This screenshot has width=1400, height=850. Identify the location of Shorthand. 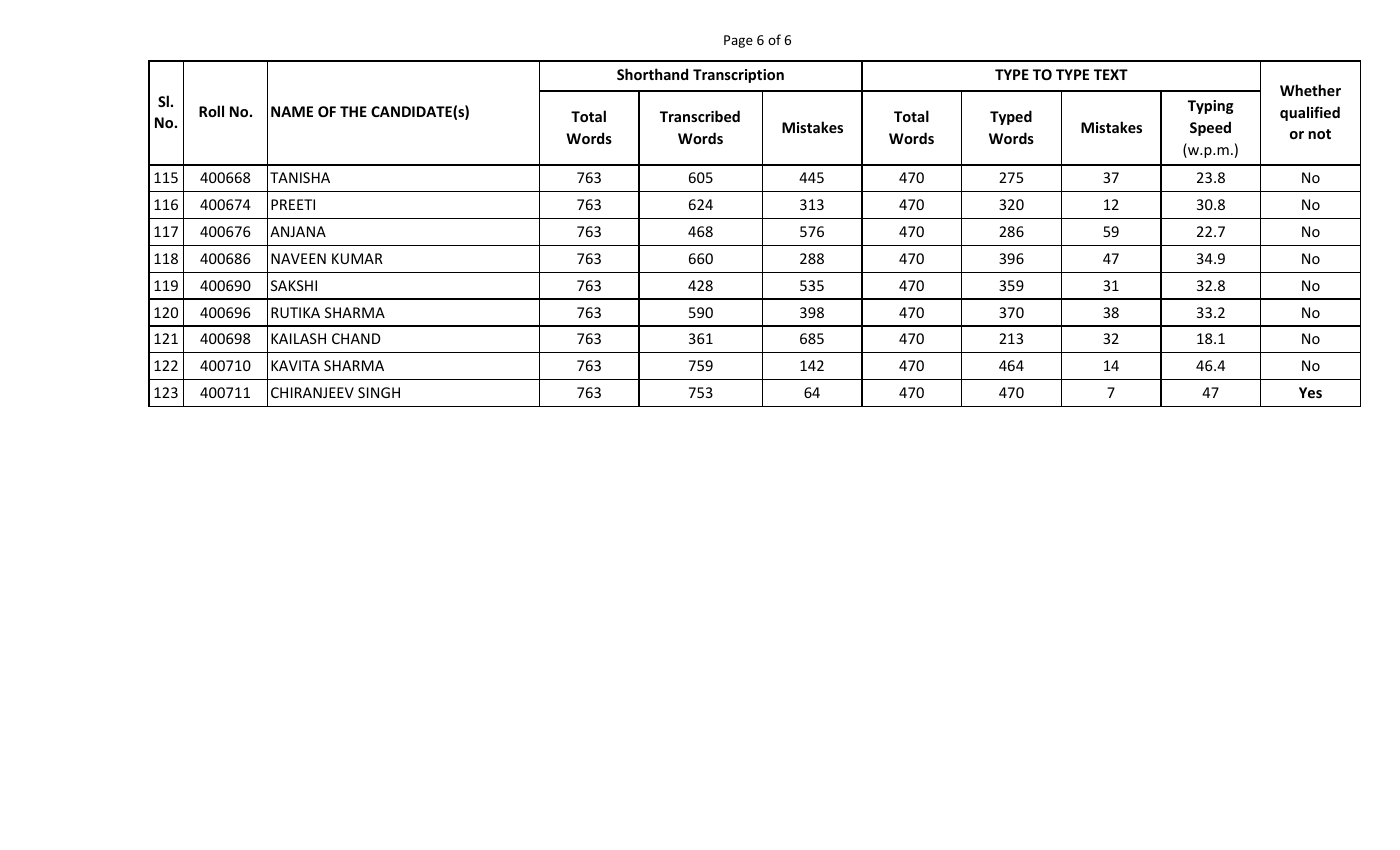
(652, 74).
